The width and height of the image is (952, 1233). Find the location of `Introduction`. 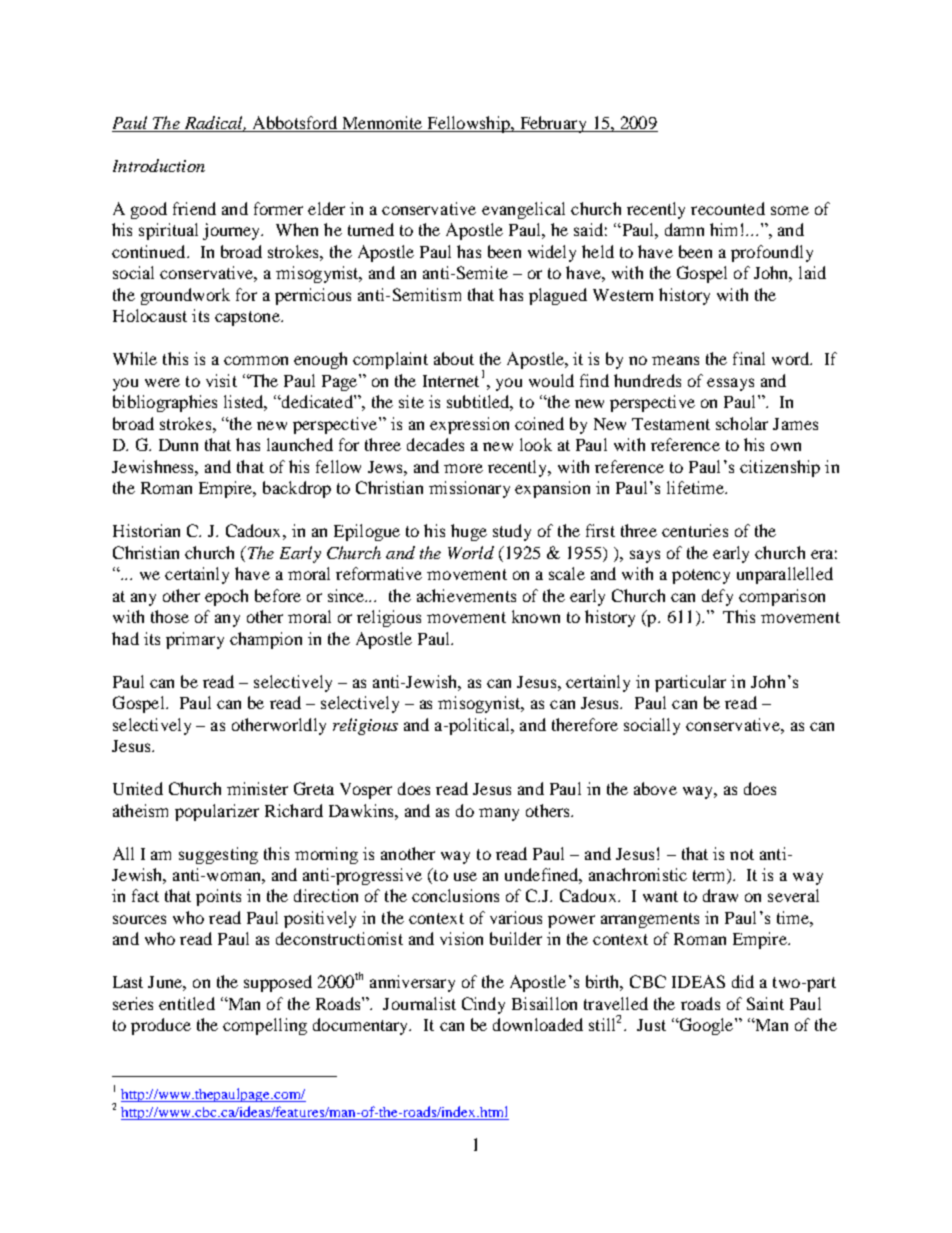

Introduction is located at coordinates (159, 165).
